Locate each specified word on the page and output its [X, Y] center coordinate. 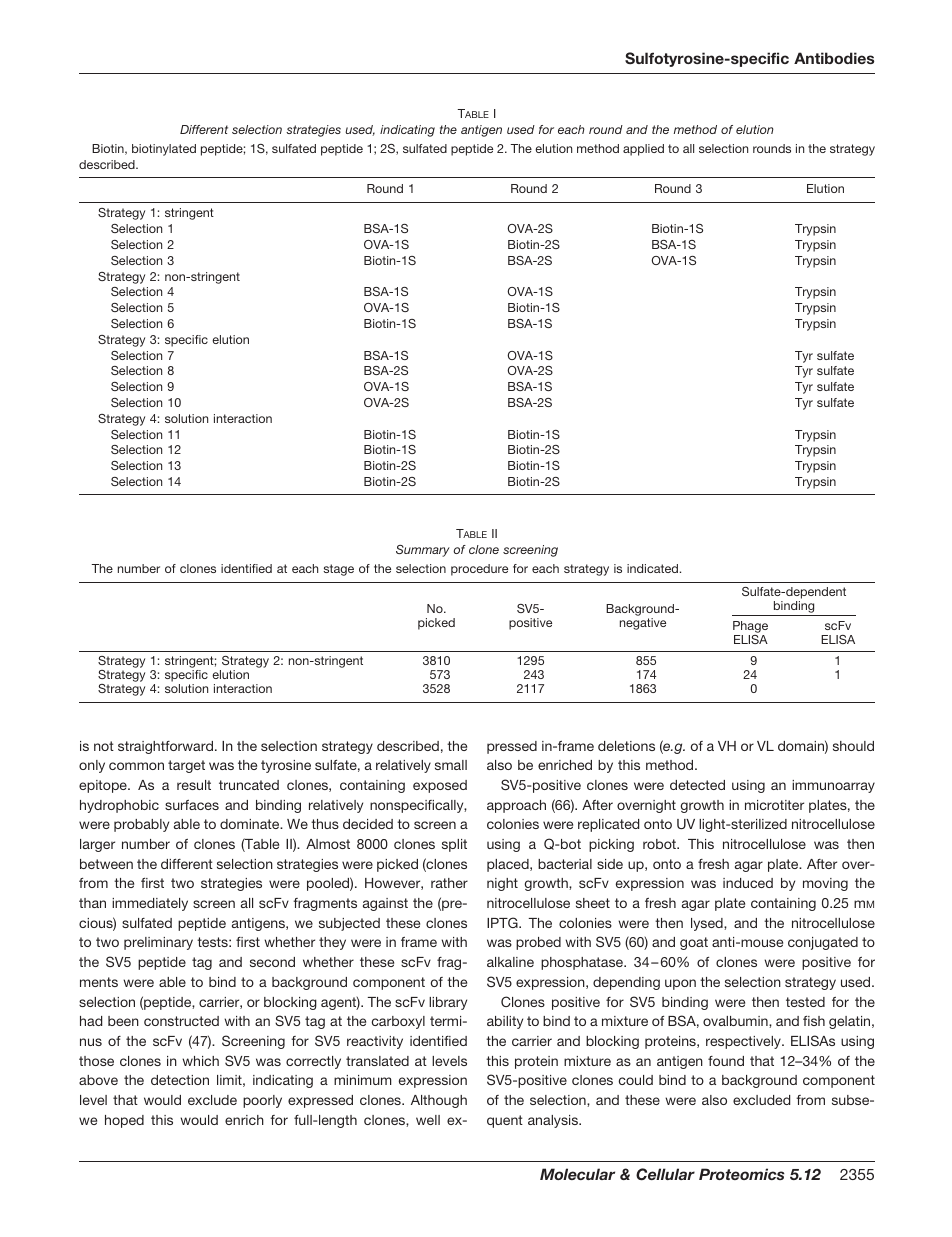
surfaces [192, 805]
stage [338, 570]
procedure [479, 570]
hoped [124, 1121]
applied [643, 150]
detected [697, 785]
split [454, 845]
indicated [652, 568]
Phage [750, 628]
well [428, 1120]
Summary [423, 551]
